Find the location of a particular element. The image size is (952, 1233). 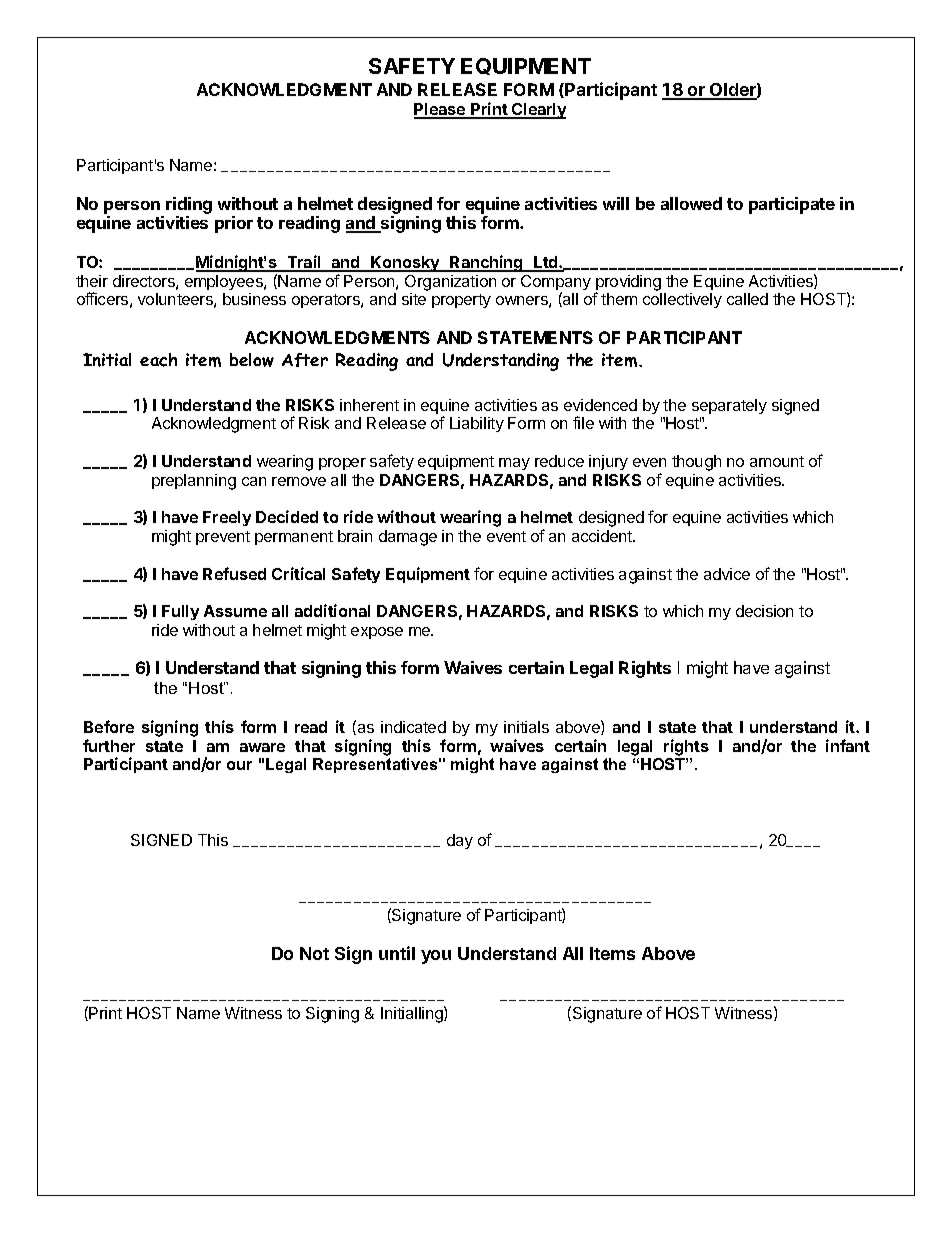

advice is located at coordinates (727, 574).
